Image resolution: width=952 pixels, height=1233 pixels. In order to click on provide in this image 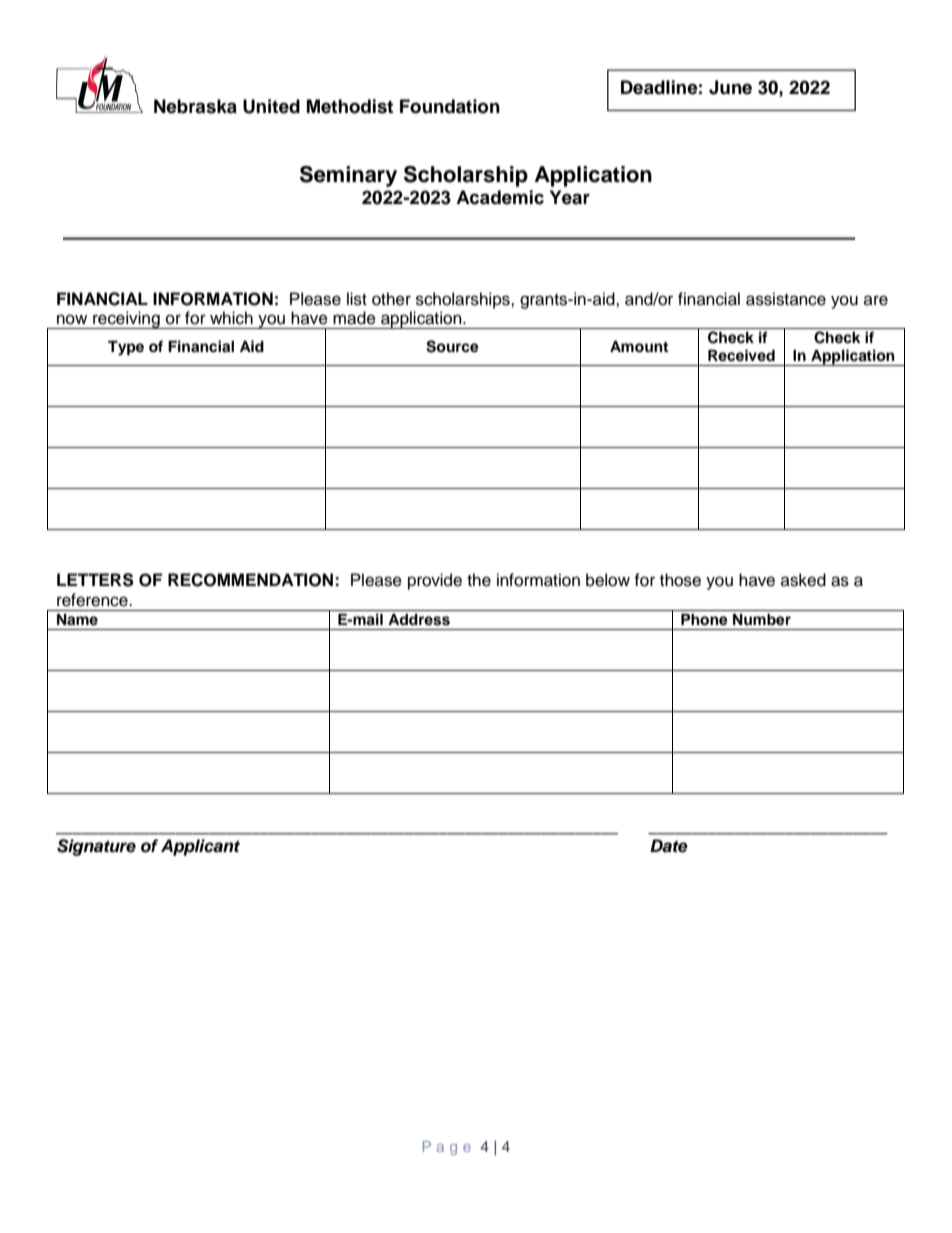, I will do `click(435, 581)`.
